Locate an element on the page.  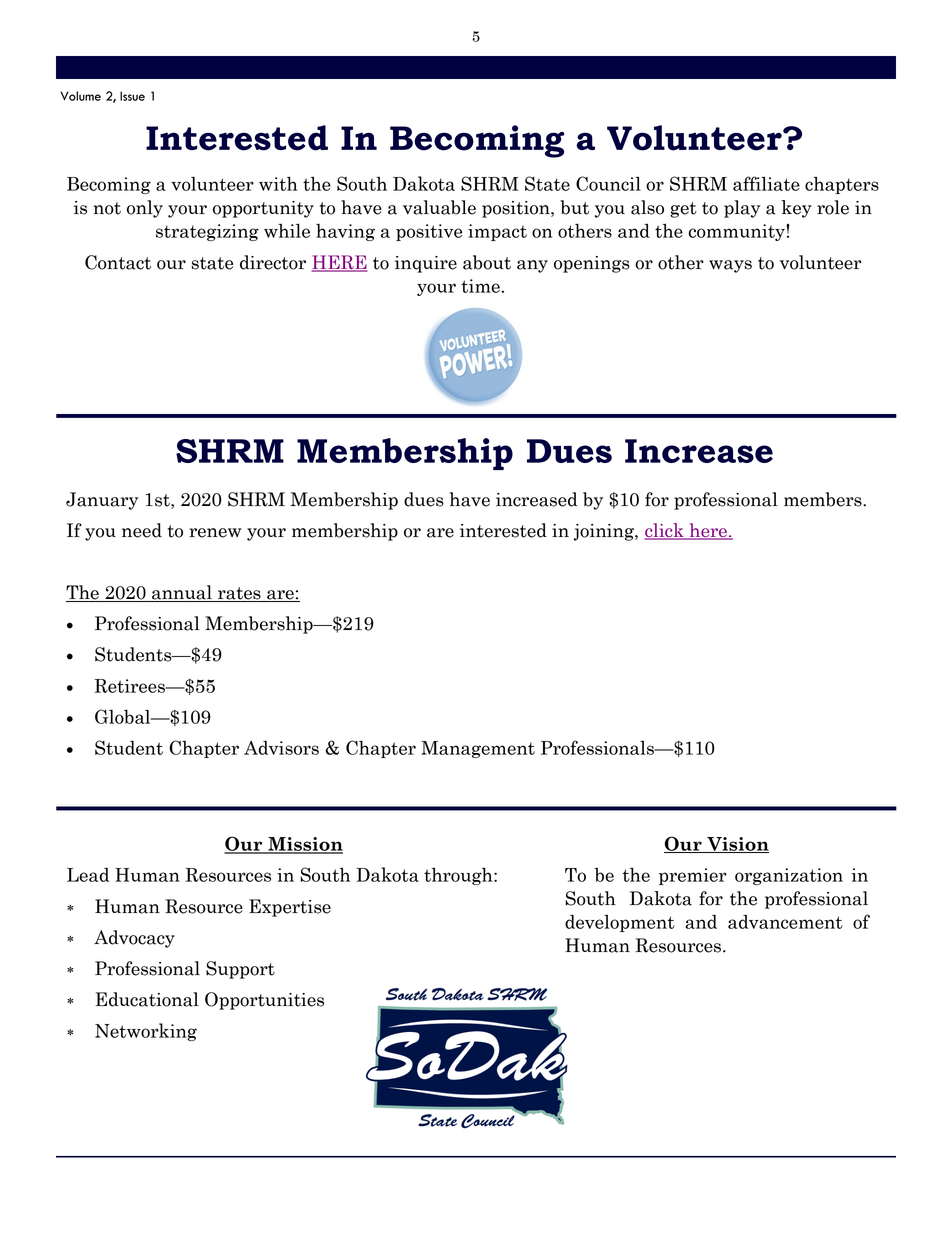
January is located at coordinates (102, 501).
